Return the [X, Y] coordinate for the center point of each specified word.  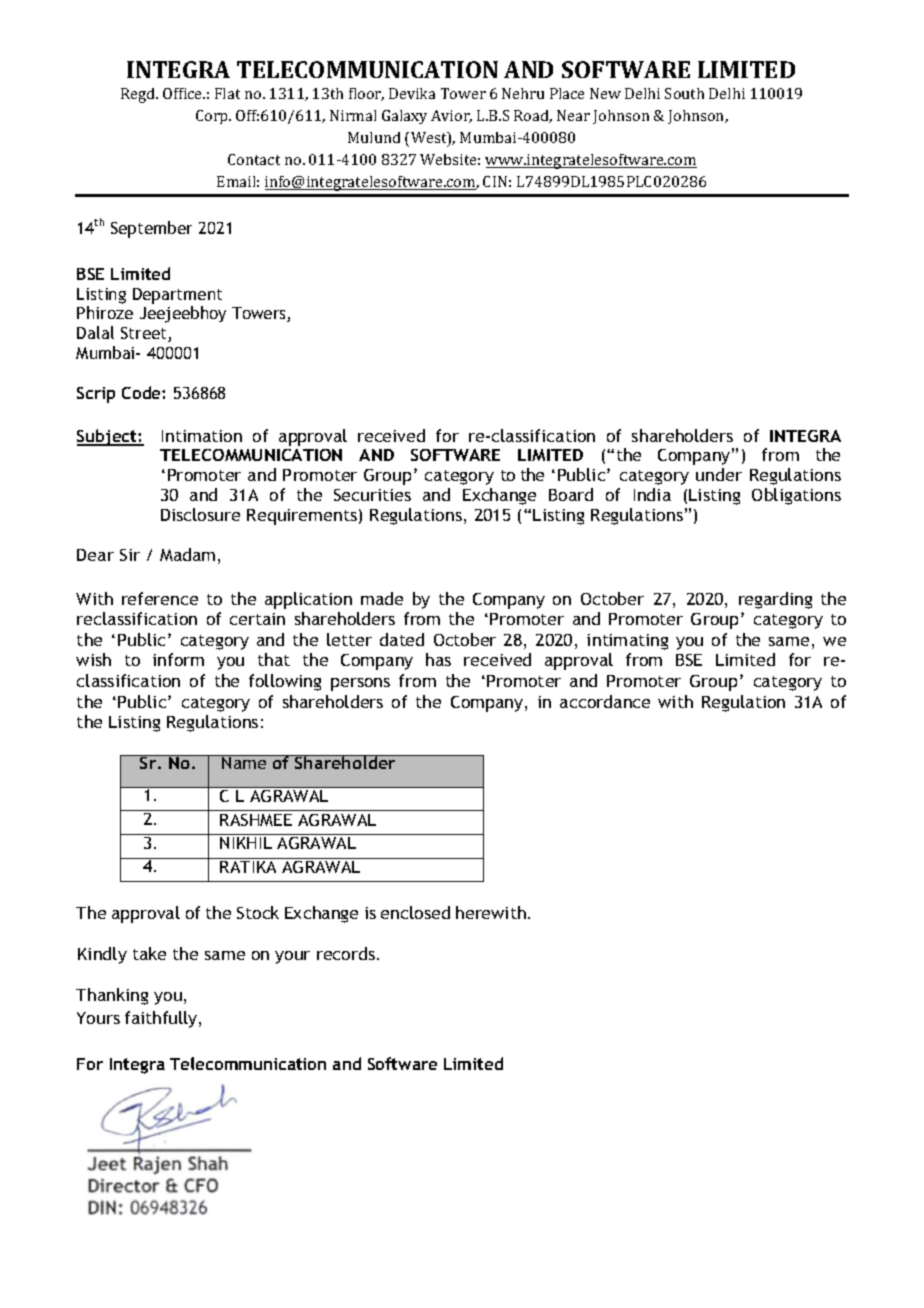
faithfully [162, 1019]
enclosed [415, 912]
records [347, 953]
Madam [187, 554]
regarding [775, 600]
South [684, 93]
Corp [213, 117]
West [430, 139]
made [382, 598]
